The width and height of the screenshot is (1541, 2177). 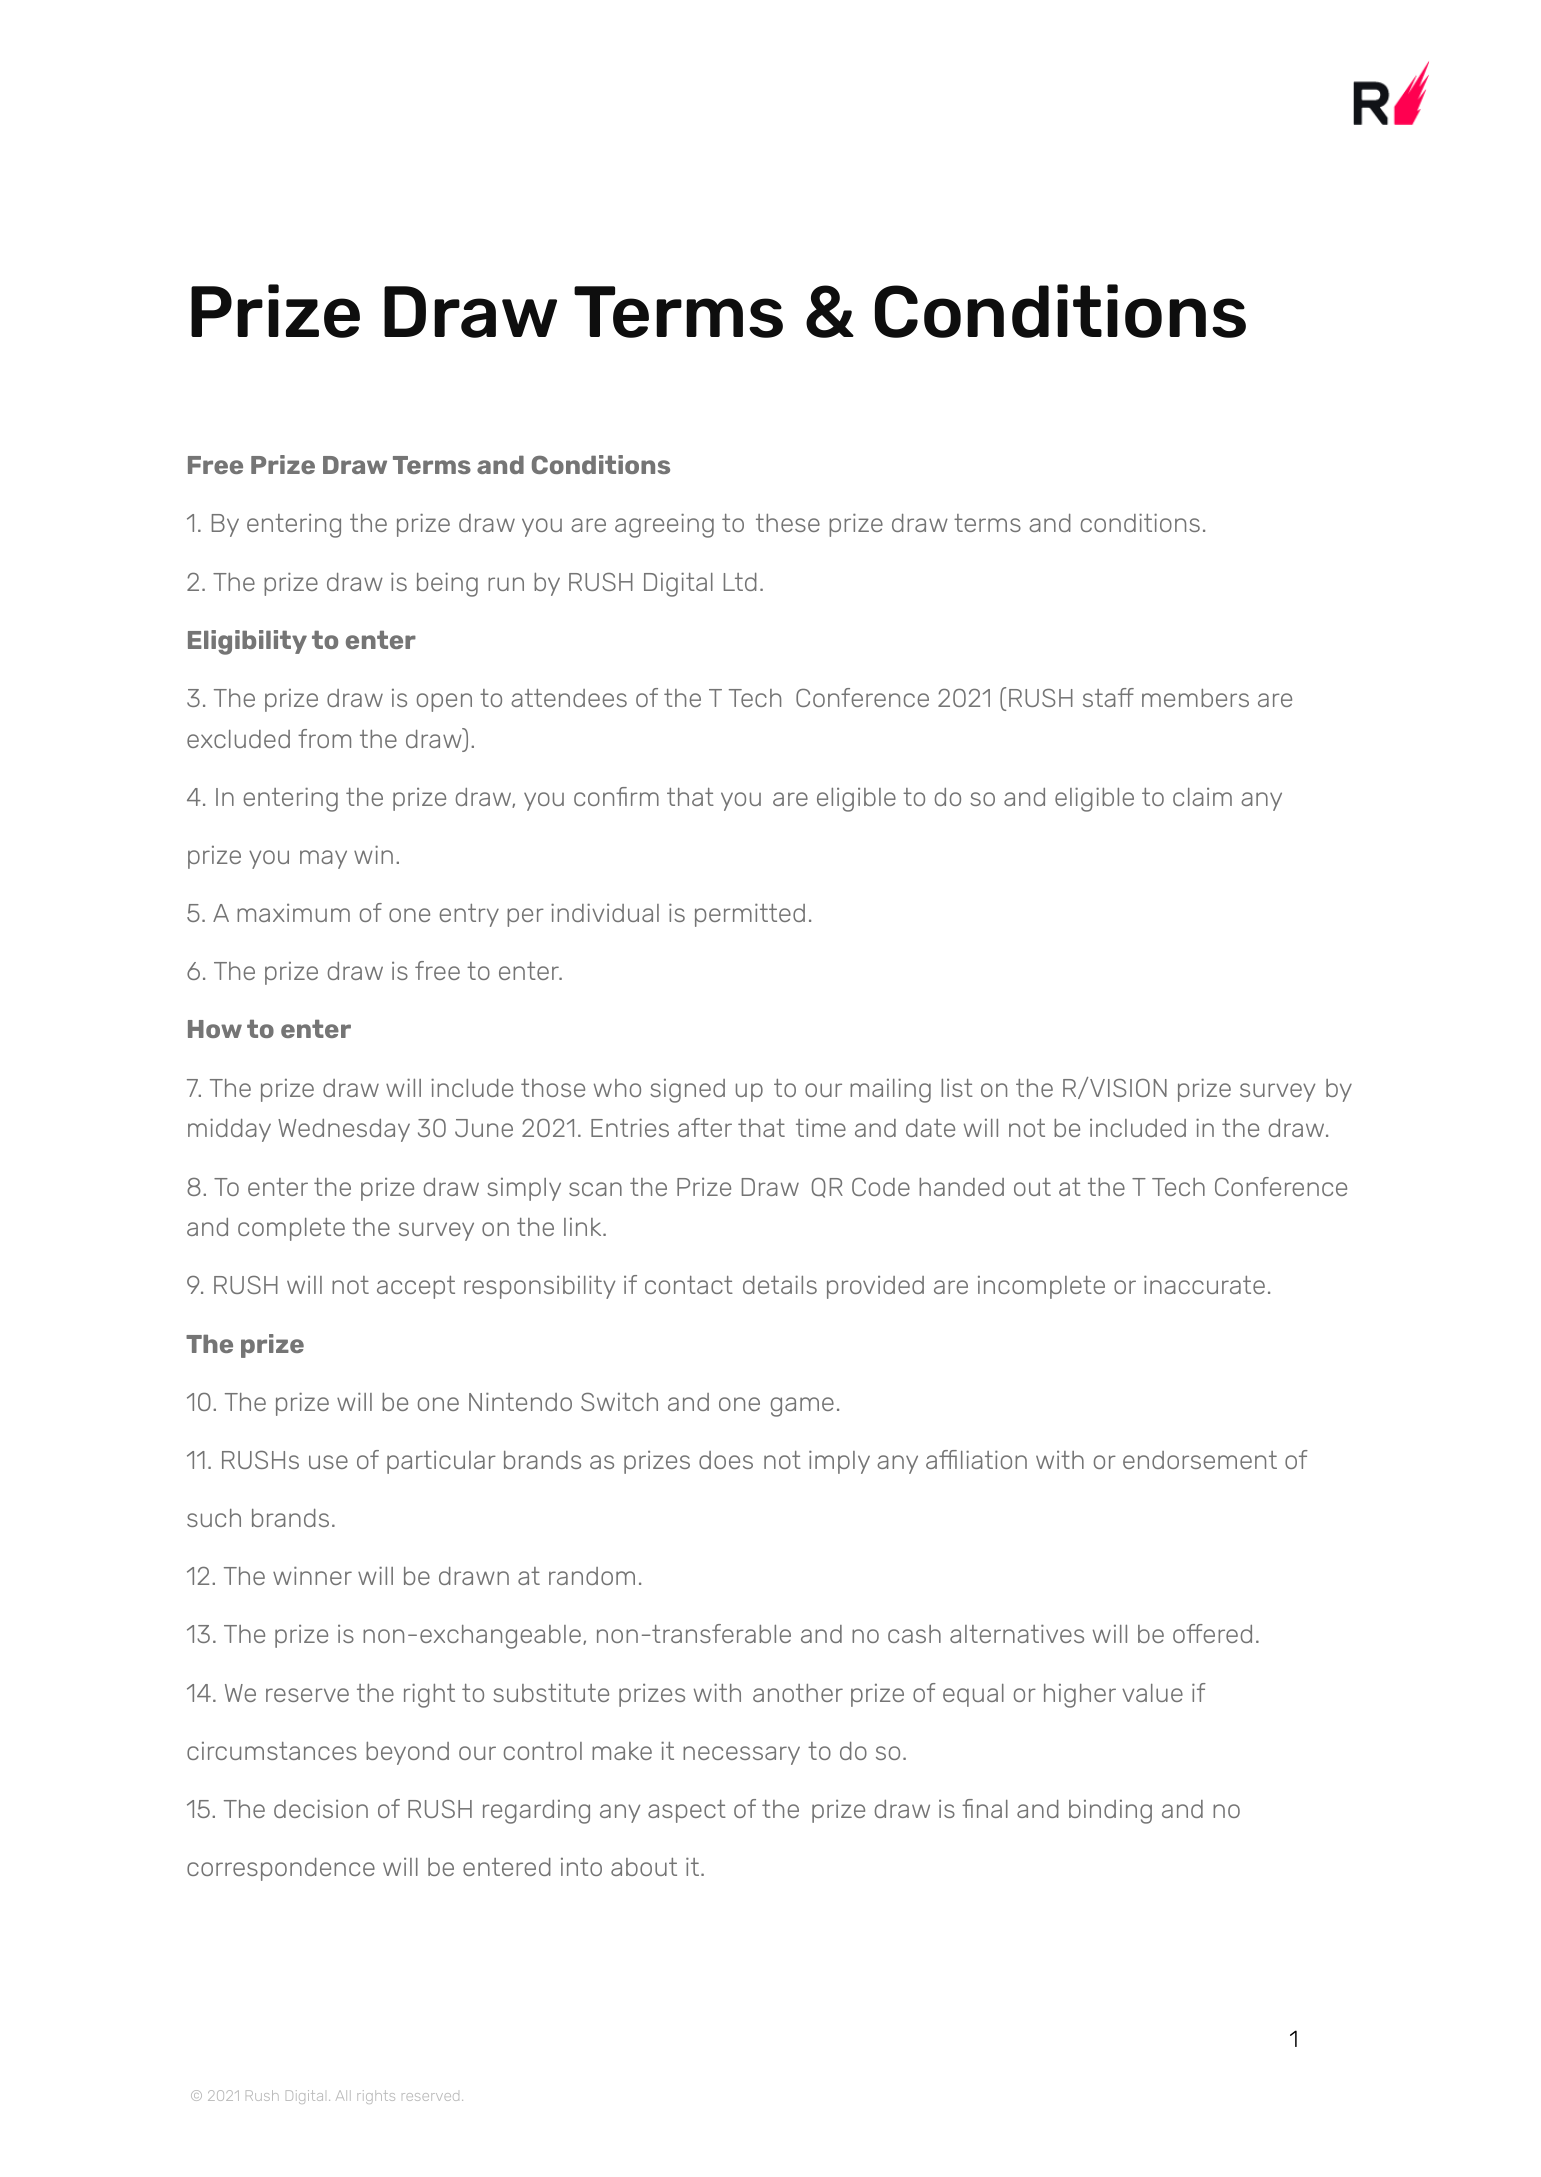 What do you see at coordinates (957, 1088) in the screenshot?
I see `list` at bounding box center [957, 1088].
